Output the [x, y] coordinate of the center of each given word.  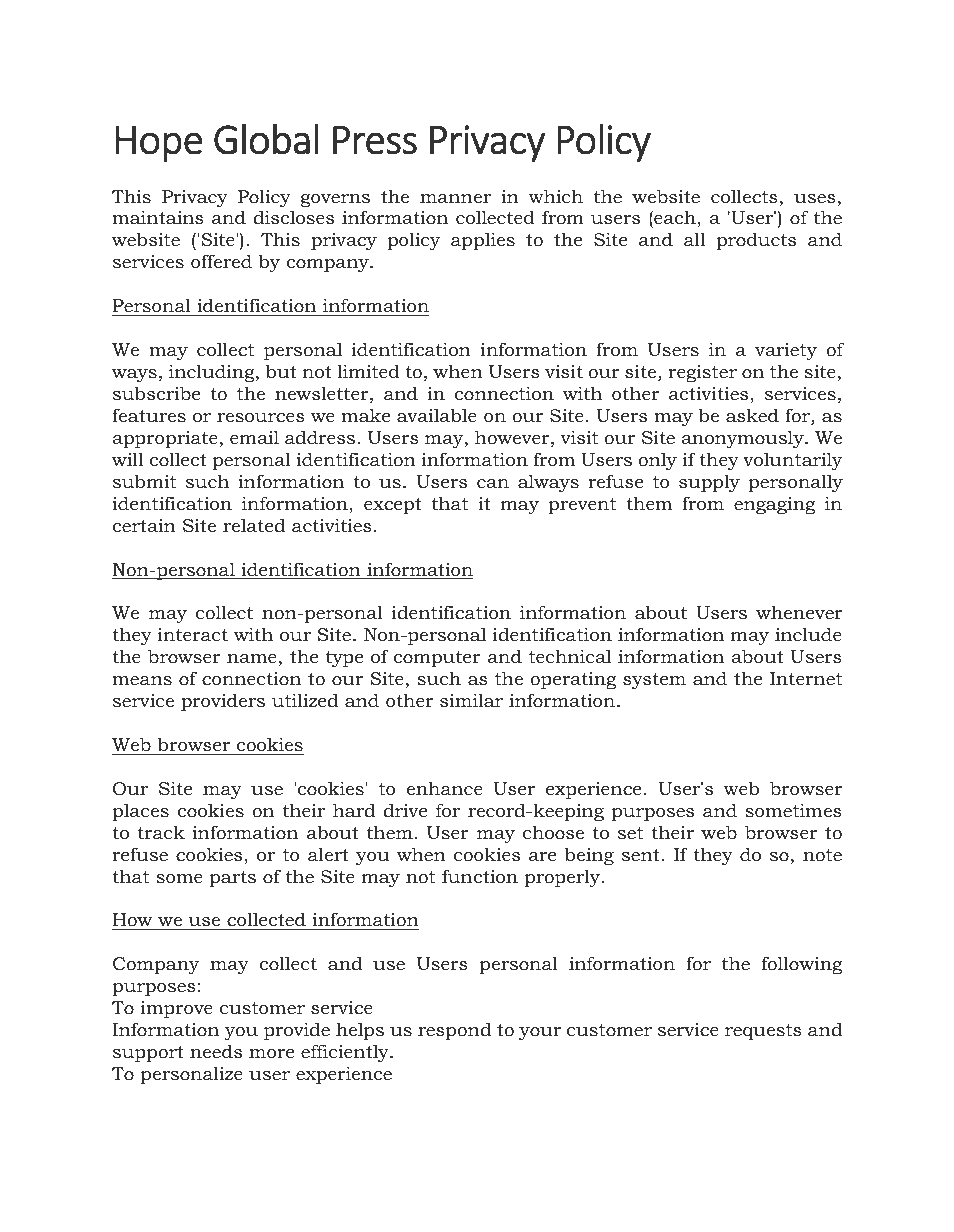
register [702, 373]
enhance [445, 788]
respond [454, 1031]
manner [455, 198]
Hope [159, 143]
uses [815, 198]
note [822, 855]
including [213, 373]
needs [216, 1051]
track [161, 832]
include [808, 634]
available [437, 415]
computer [437, 659]
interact [193, 635]
